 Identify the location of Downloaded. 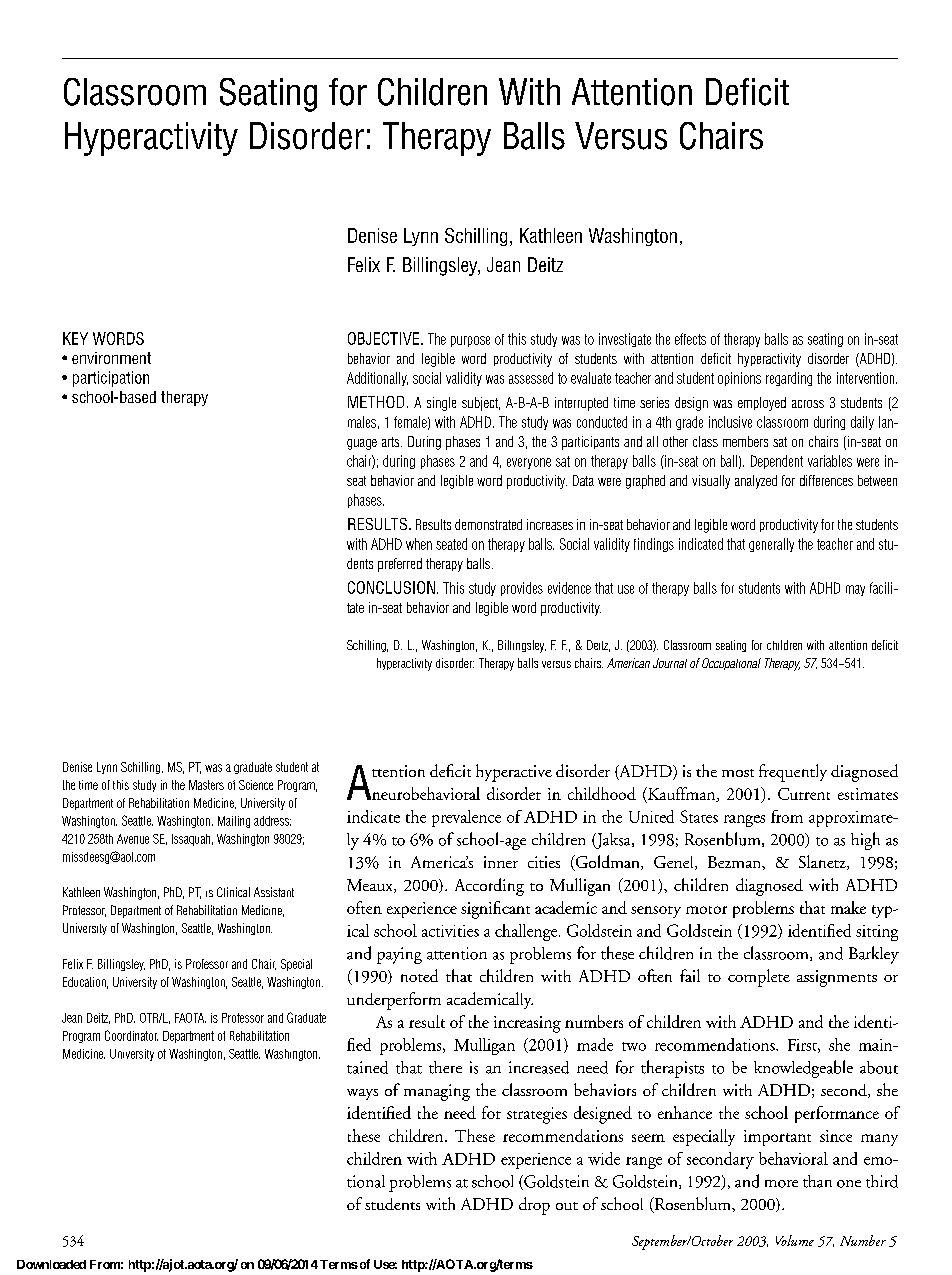
(51, 1264).
